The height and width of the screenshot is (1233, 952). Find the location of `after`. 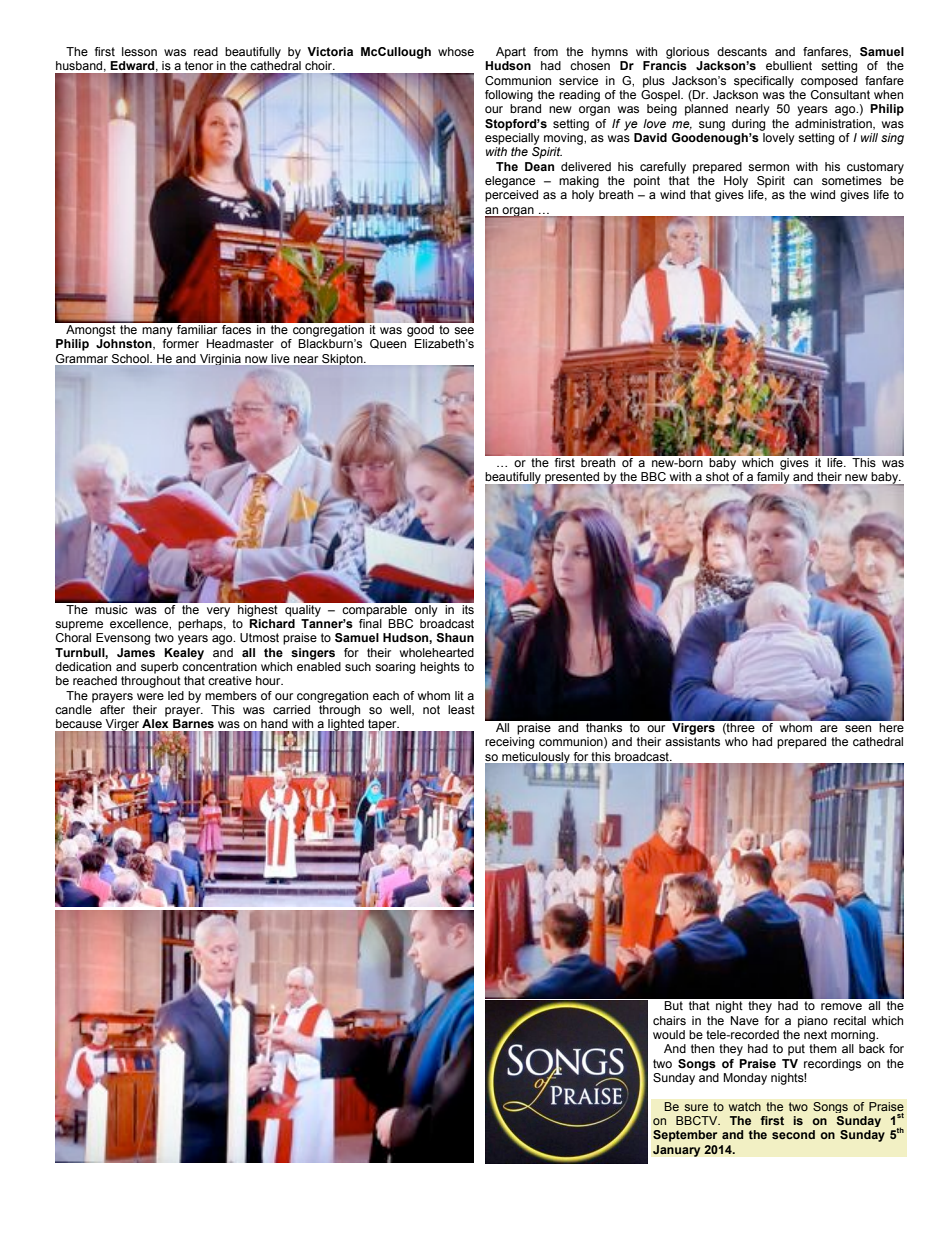

after is located at coordinates (112, 708).
